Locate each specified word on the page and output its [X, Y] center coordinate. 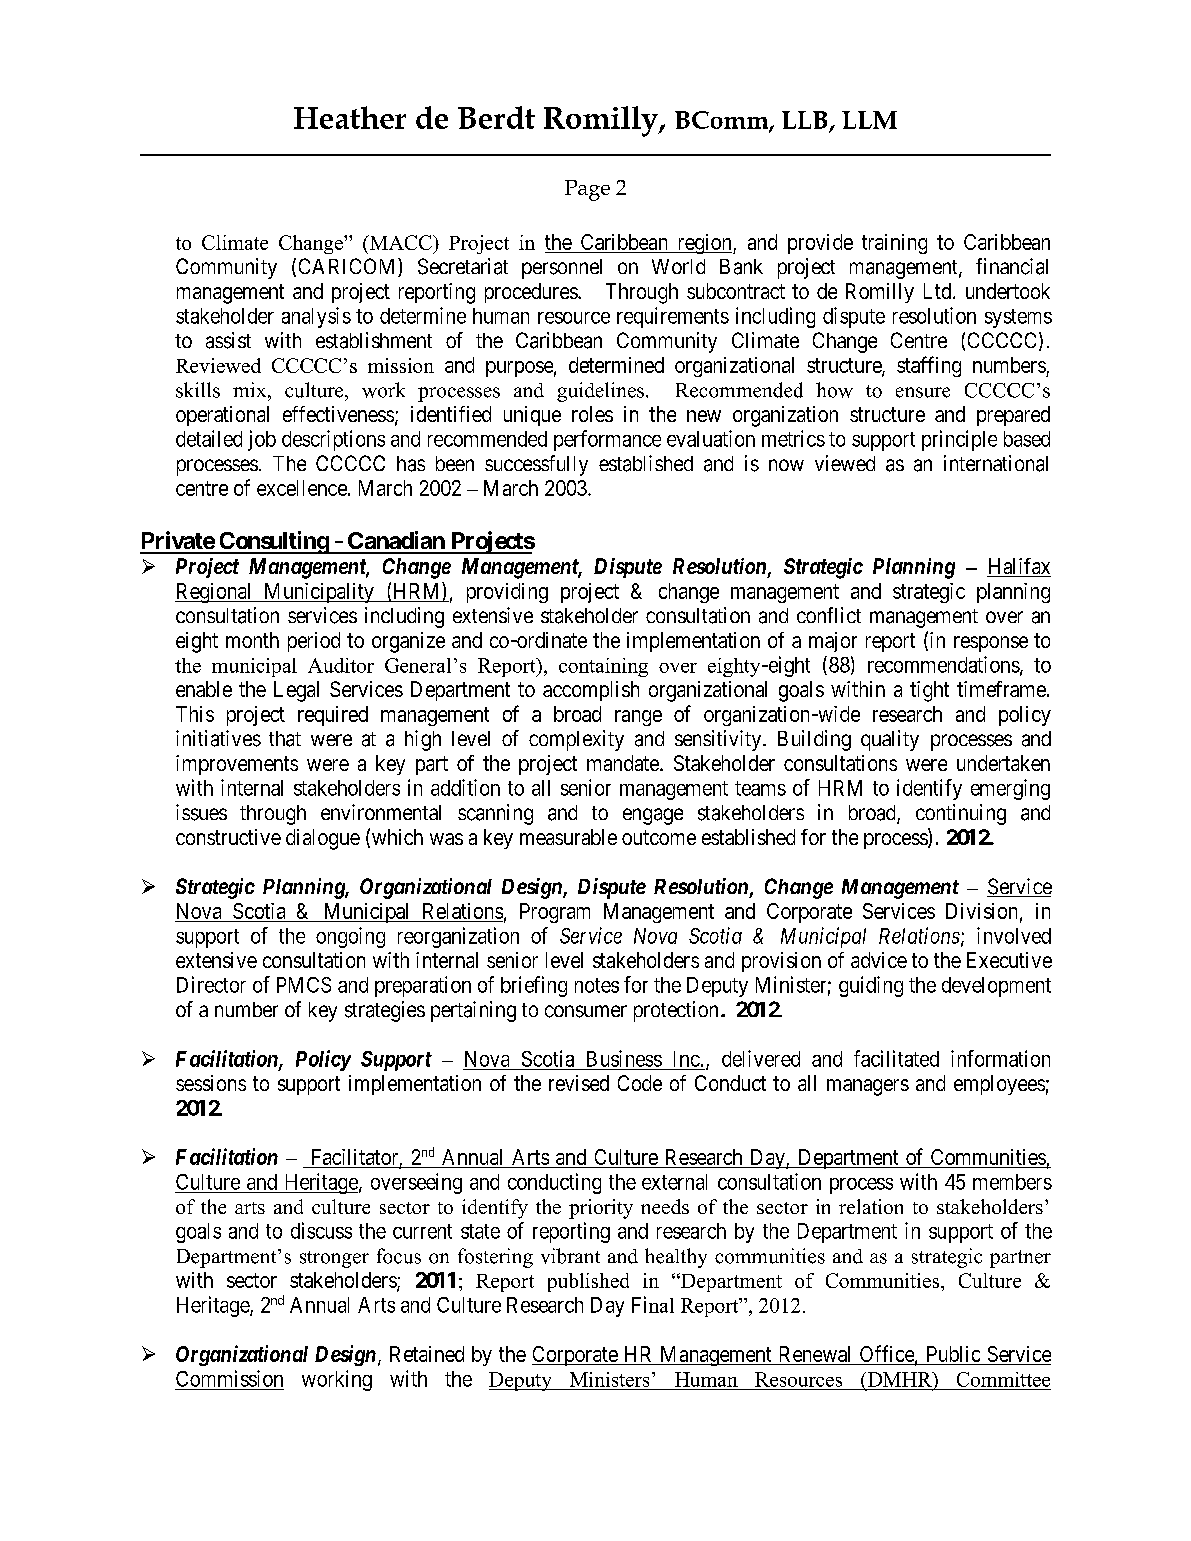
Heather [350, 117]
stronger [334, 1259]
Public [953, 1354]
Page [587, 190]
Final [653, 1304]
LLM [869, 120]
